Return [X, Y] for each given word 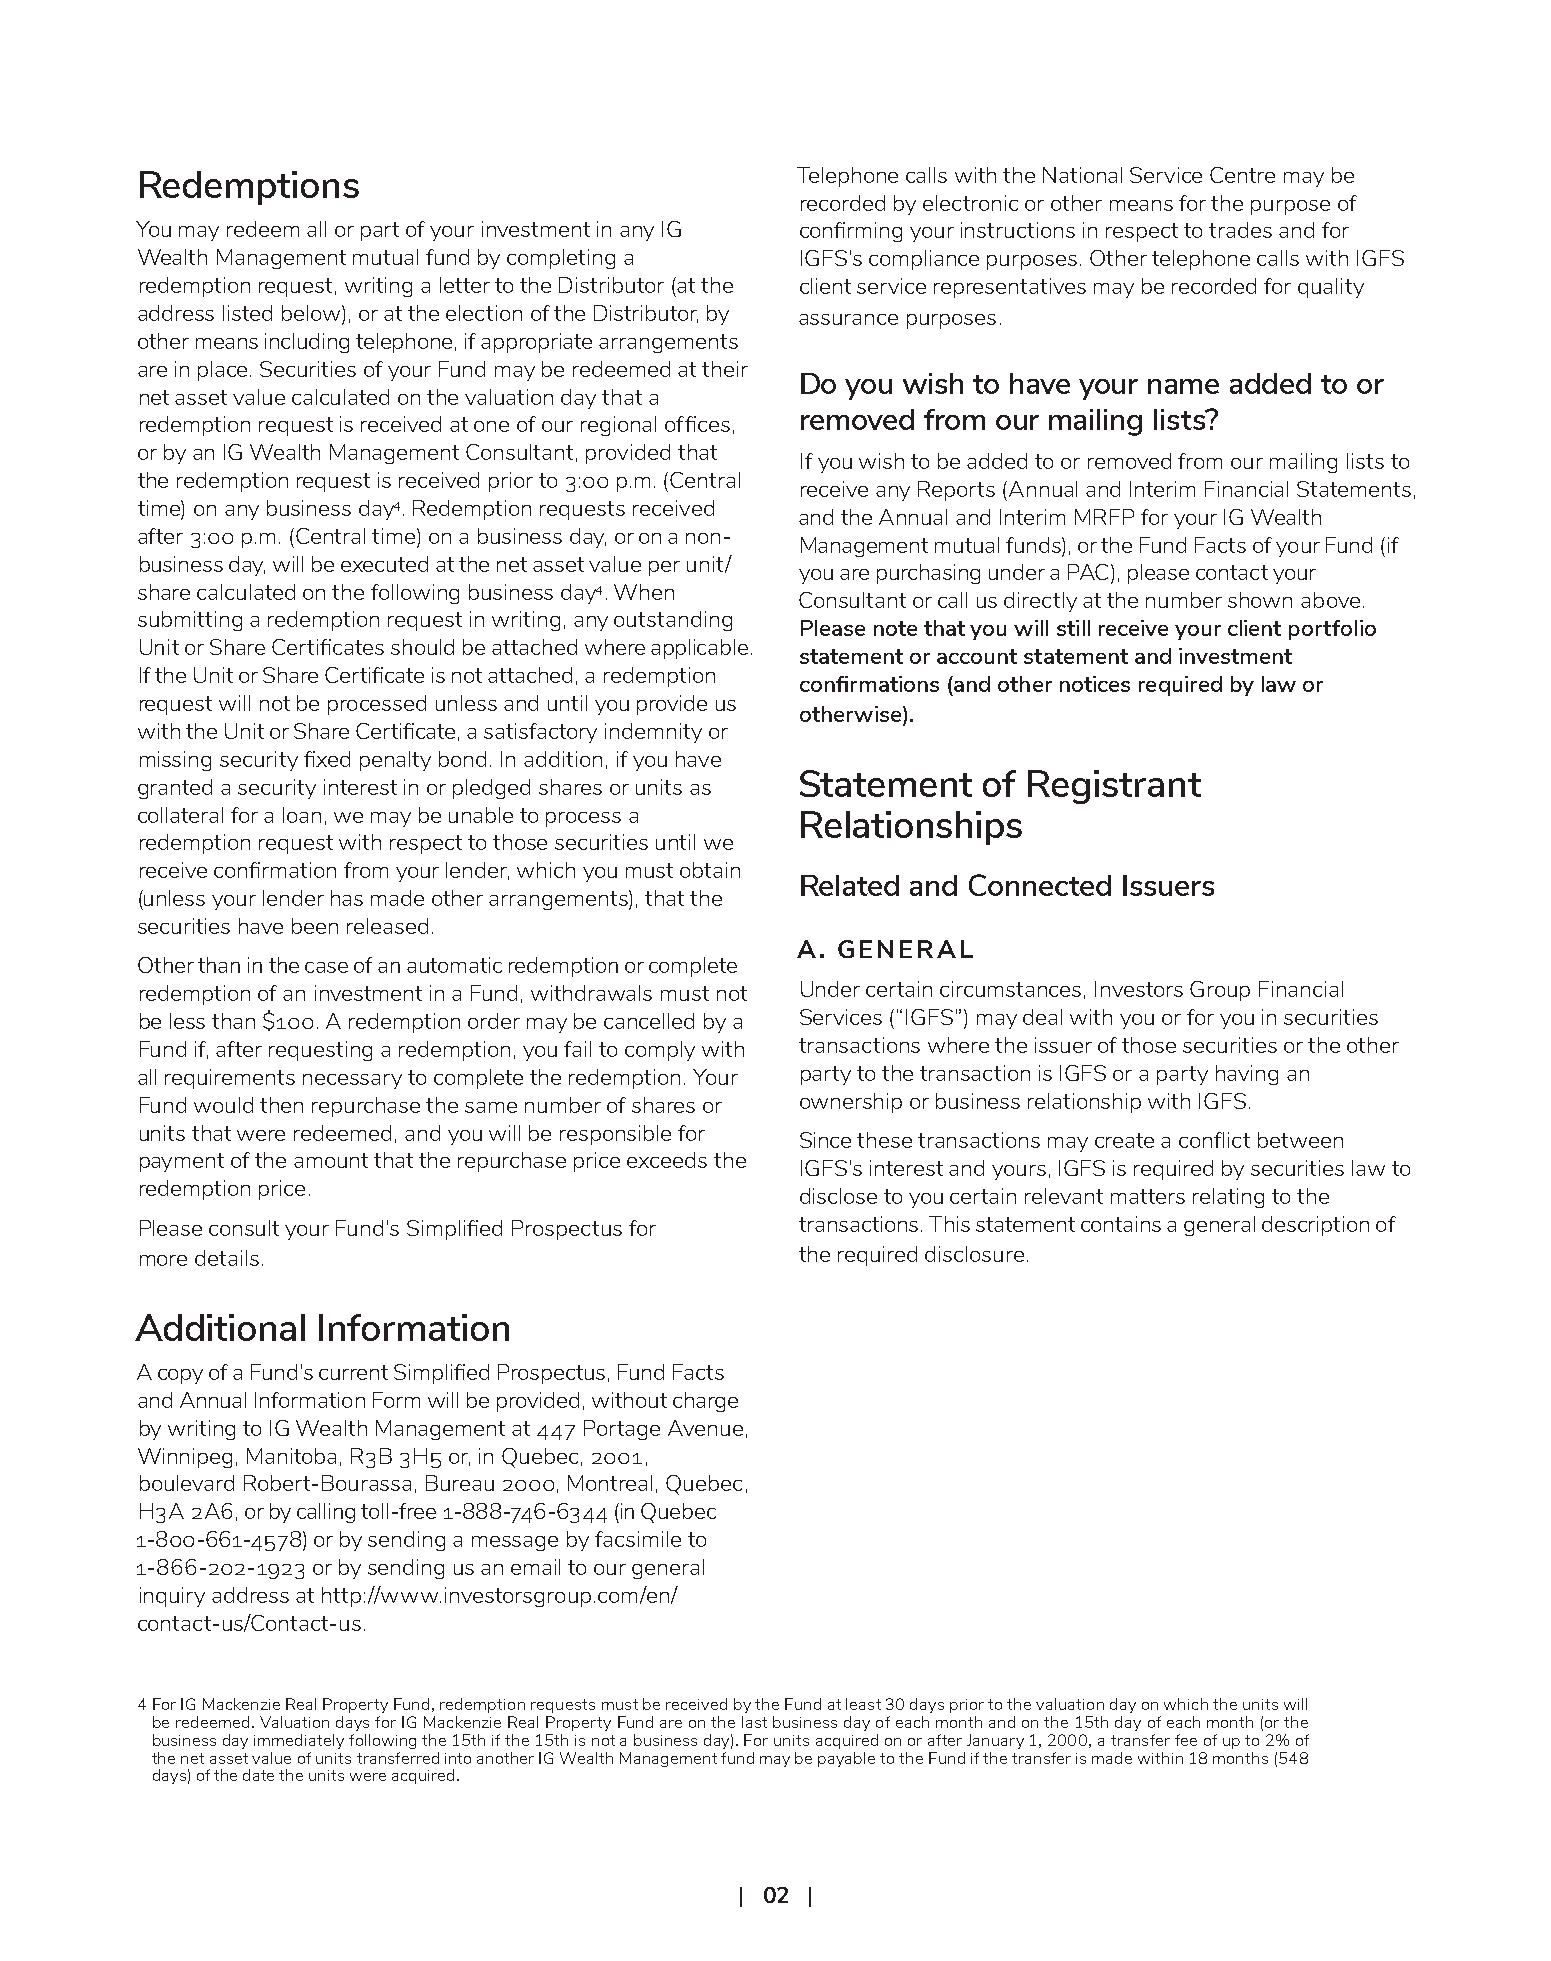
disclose [838, 1196]
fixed [327, 759]
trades [1240, 230]
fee [1186, 1740]
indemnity [653, 733]
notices [1095, 684]
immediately [299, 1741]
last [754, 1722]
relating [1228, 1198]
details [227, 1258]
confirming [851, 232]
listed [247, 313]
